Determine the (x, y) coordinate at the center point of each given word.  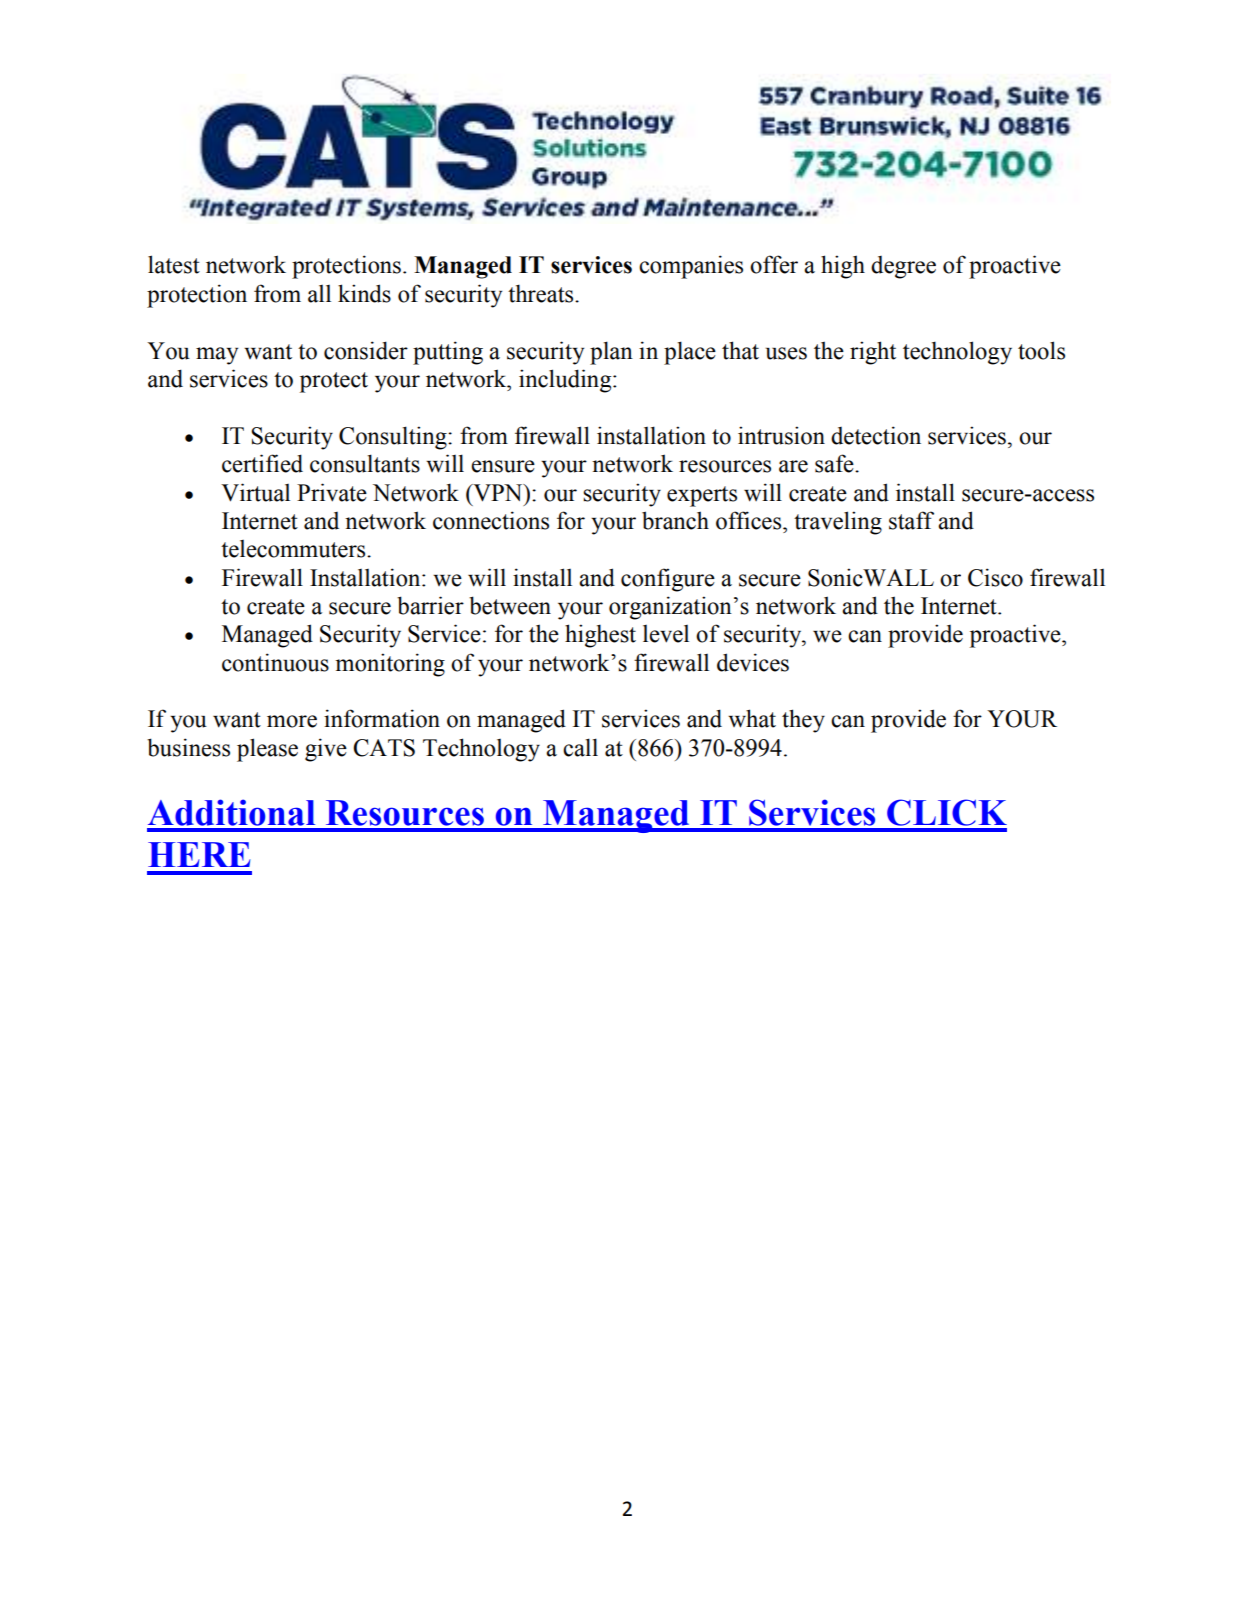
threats (542, 293)
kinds (364, 293)
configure (668, 580)
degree (903, 267)
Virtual (255, 492)
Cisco (995, 577)
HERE (199, 854)
